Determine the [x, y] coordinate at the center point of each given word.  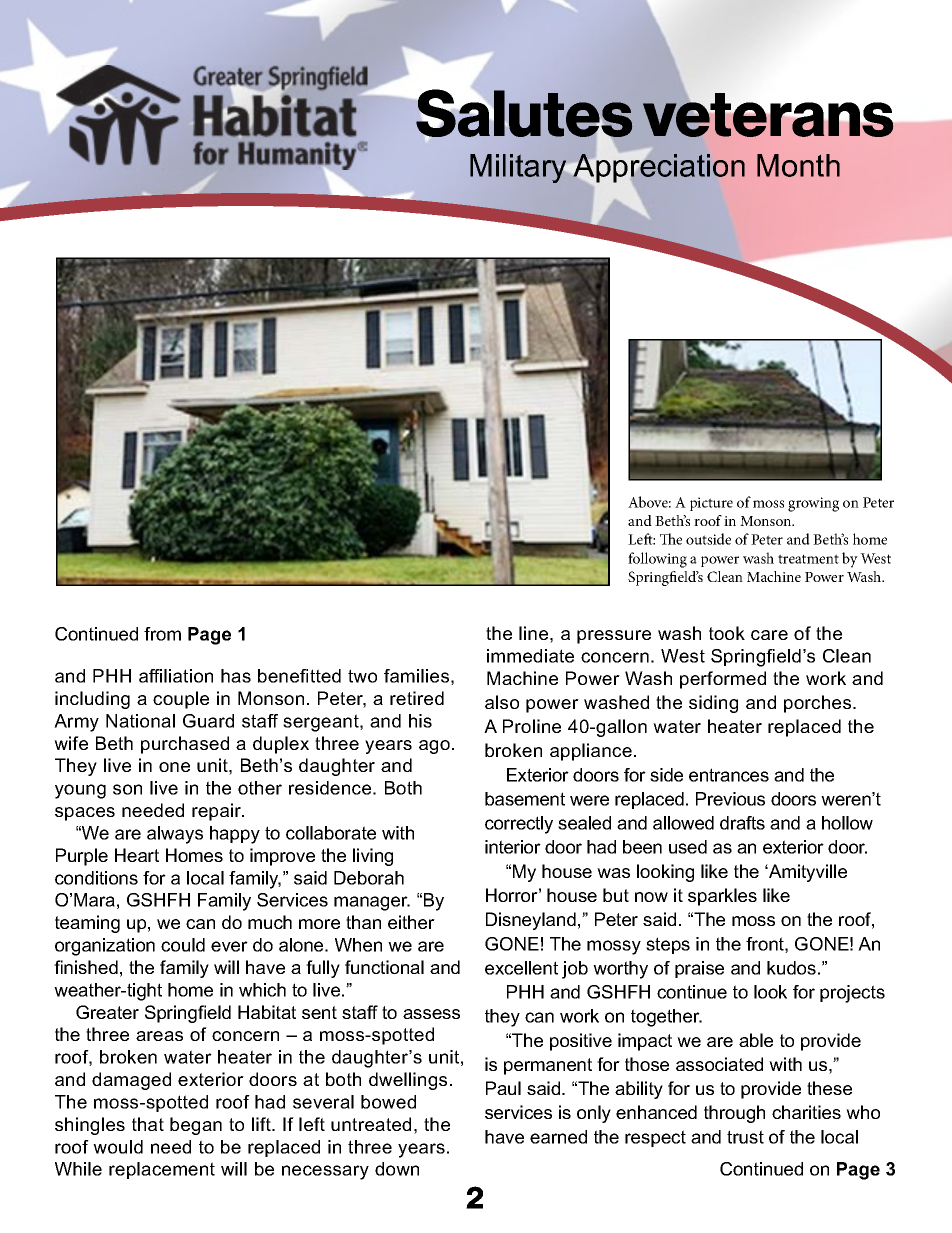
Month [798, 165]
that [148, 1124]
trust [745, 1137]
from [162, 634]
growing [813, 504]
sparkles [722, 897]
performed [723, 680]
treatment [808, 559]
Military [519, 168]
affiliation [176, 676]
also [502, 702]
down [397, 1169]
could [183, 945]
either [411, 922]
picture [711, 504]
